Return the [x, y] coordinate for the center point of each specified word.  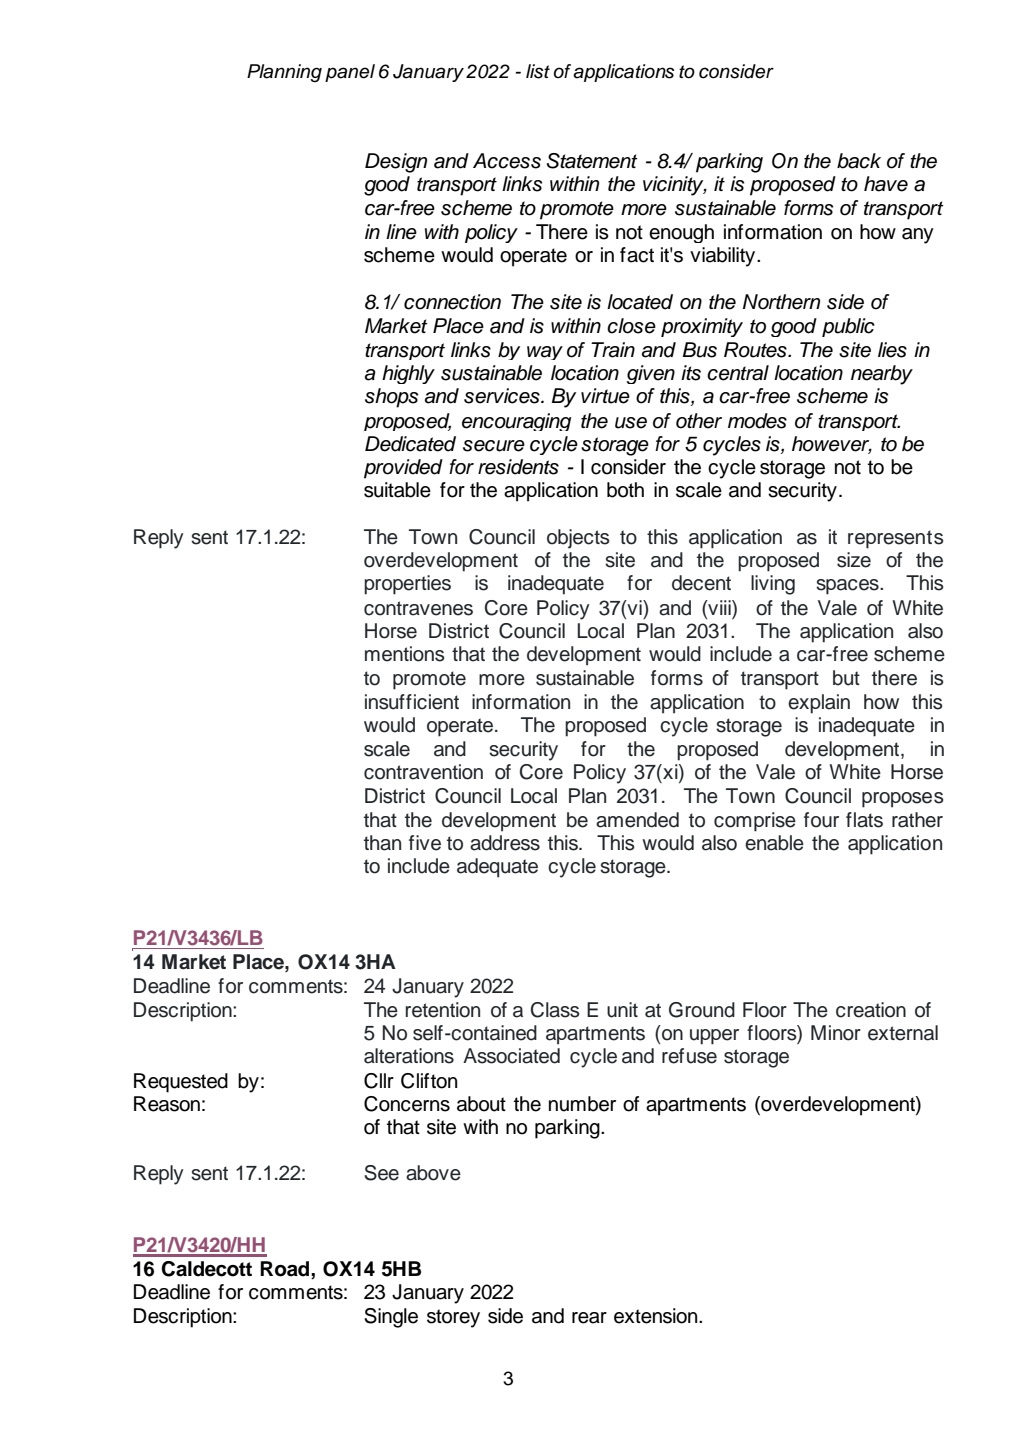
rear [589, 1318]
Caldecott [206, 1269]
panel [350, 73]
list [538, 71]
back [859, 161]
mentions [404, 654]
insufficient [412, 702]
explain [819, 704]
